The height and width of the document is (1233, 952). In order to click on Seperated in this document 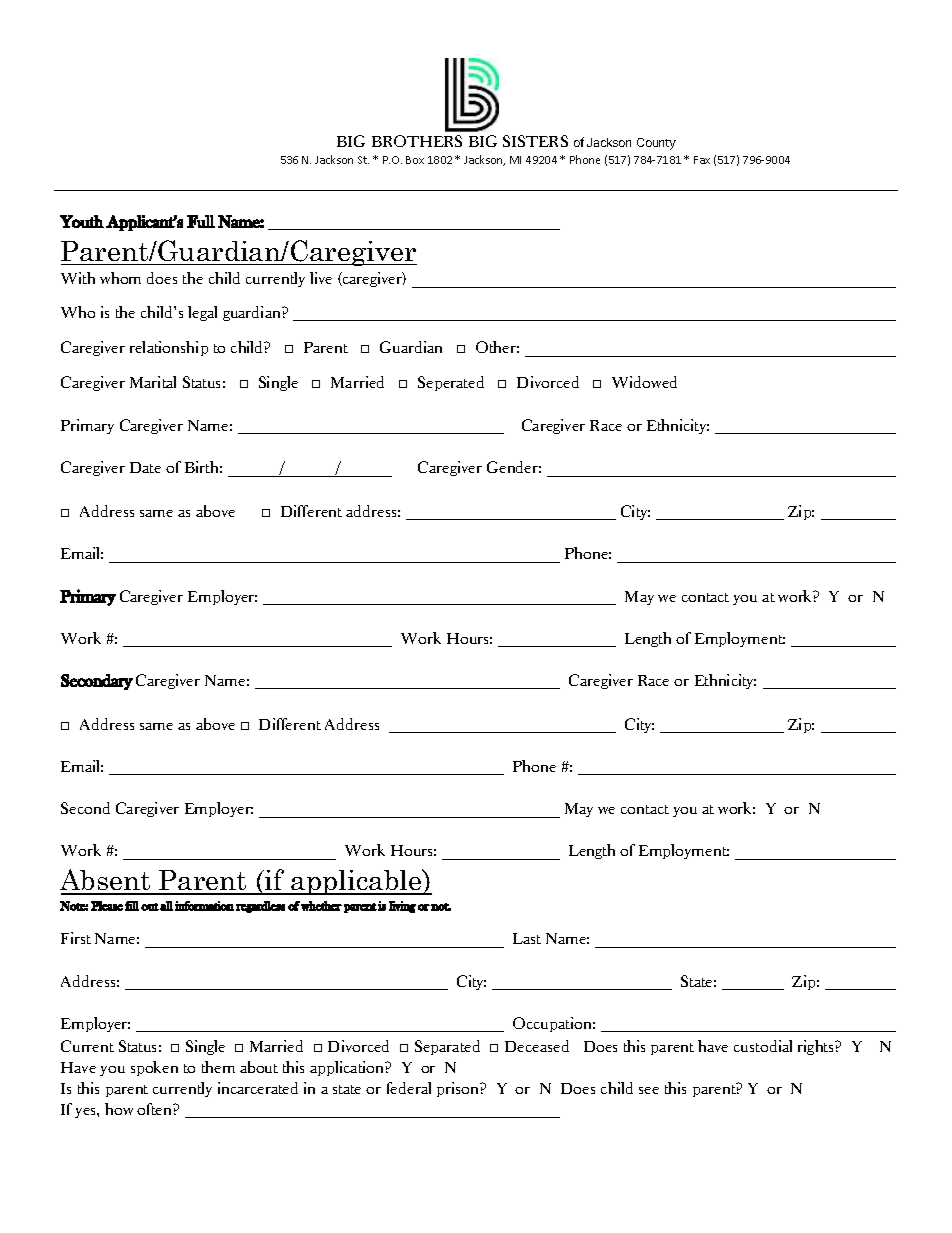, I will do `click(451, 383)`.
